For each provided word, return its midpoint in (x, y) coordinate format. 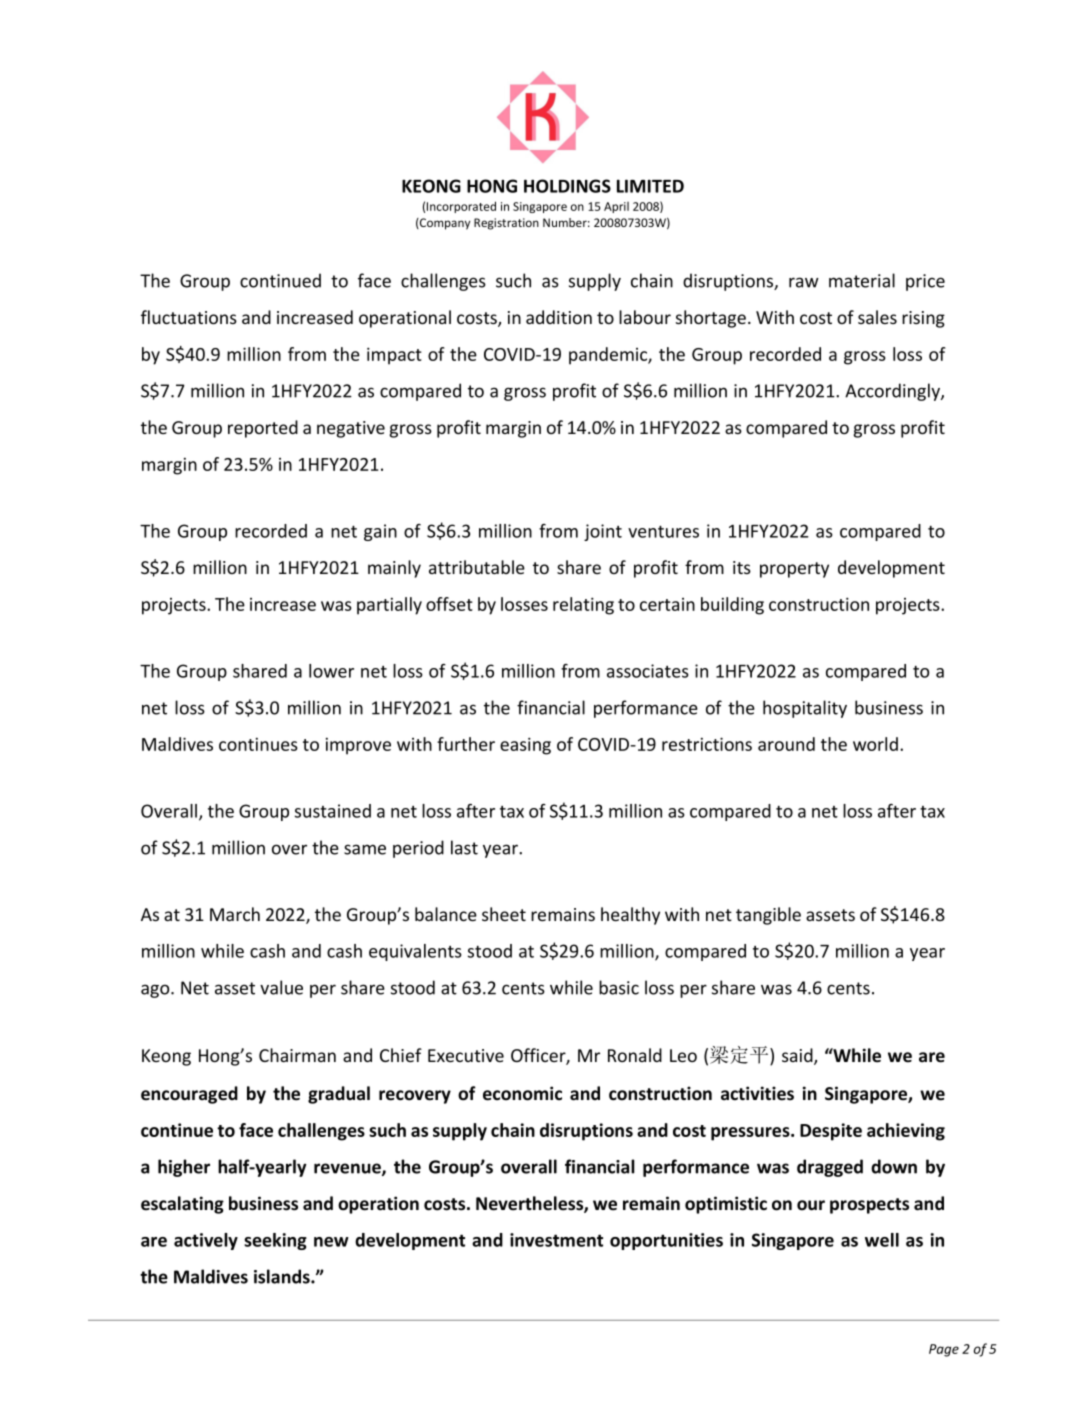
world (875, 744)
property (794, 570)
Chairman (297, 1055)
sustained (333, 811)
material (862, 280)
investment (556, 1240)
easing (525, 746)
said (798, 1056)
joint (603, 532)
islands (283, 1276)
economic (522, 1093)
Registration (506, 224)
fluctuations (189, 317)
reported (263, 429)
